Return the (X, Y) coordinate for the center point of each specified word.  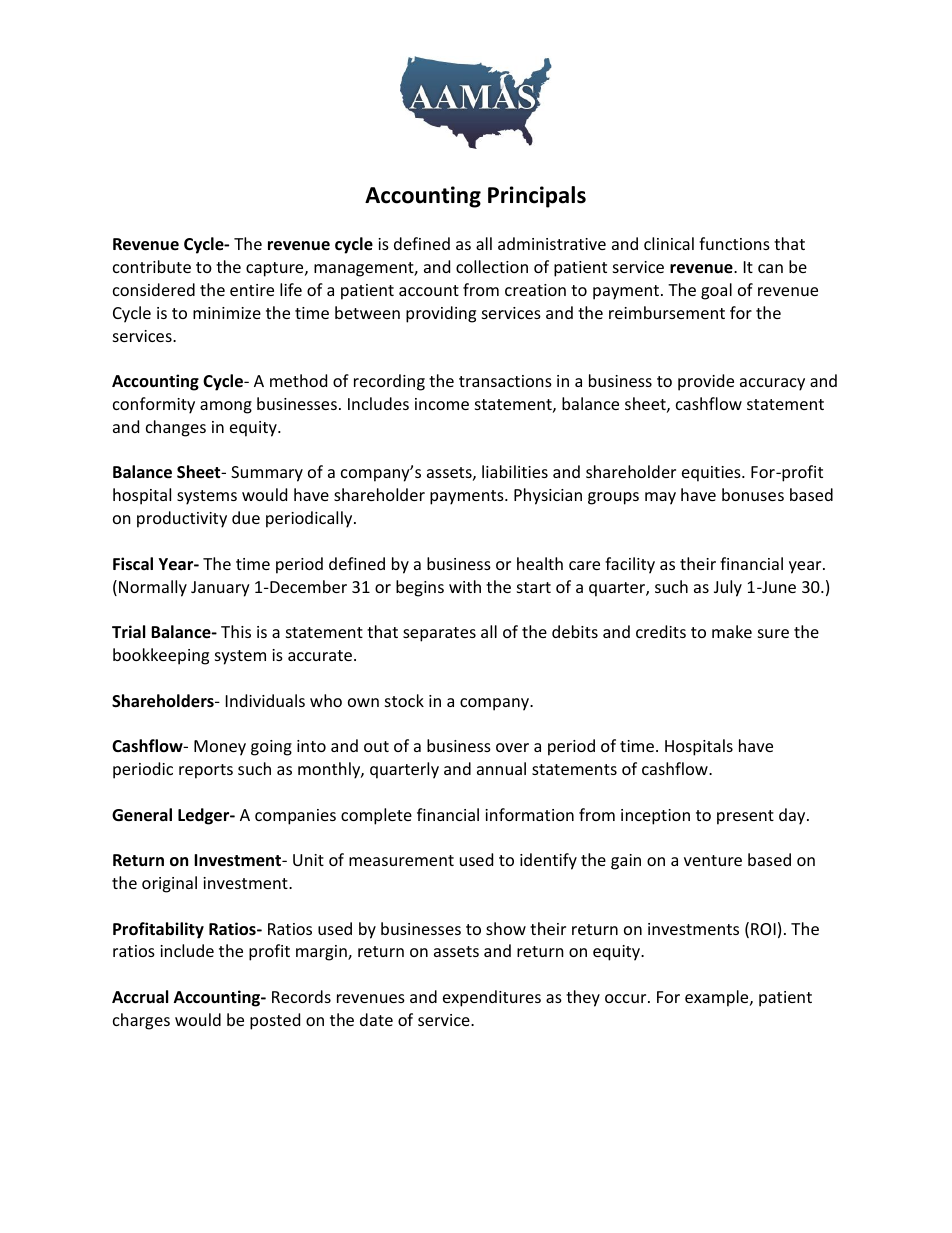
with (465, 586)
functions (734, 243)
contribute (152, 266)
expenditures (492, 998)
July (728, 588)
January (220, 589)
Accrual (140, 996)
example (718, 998)
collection (492, 266)
